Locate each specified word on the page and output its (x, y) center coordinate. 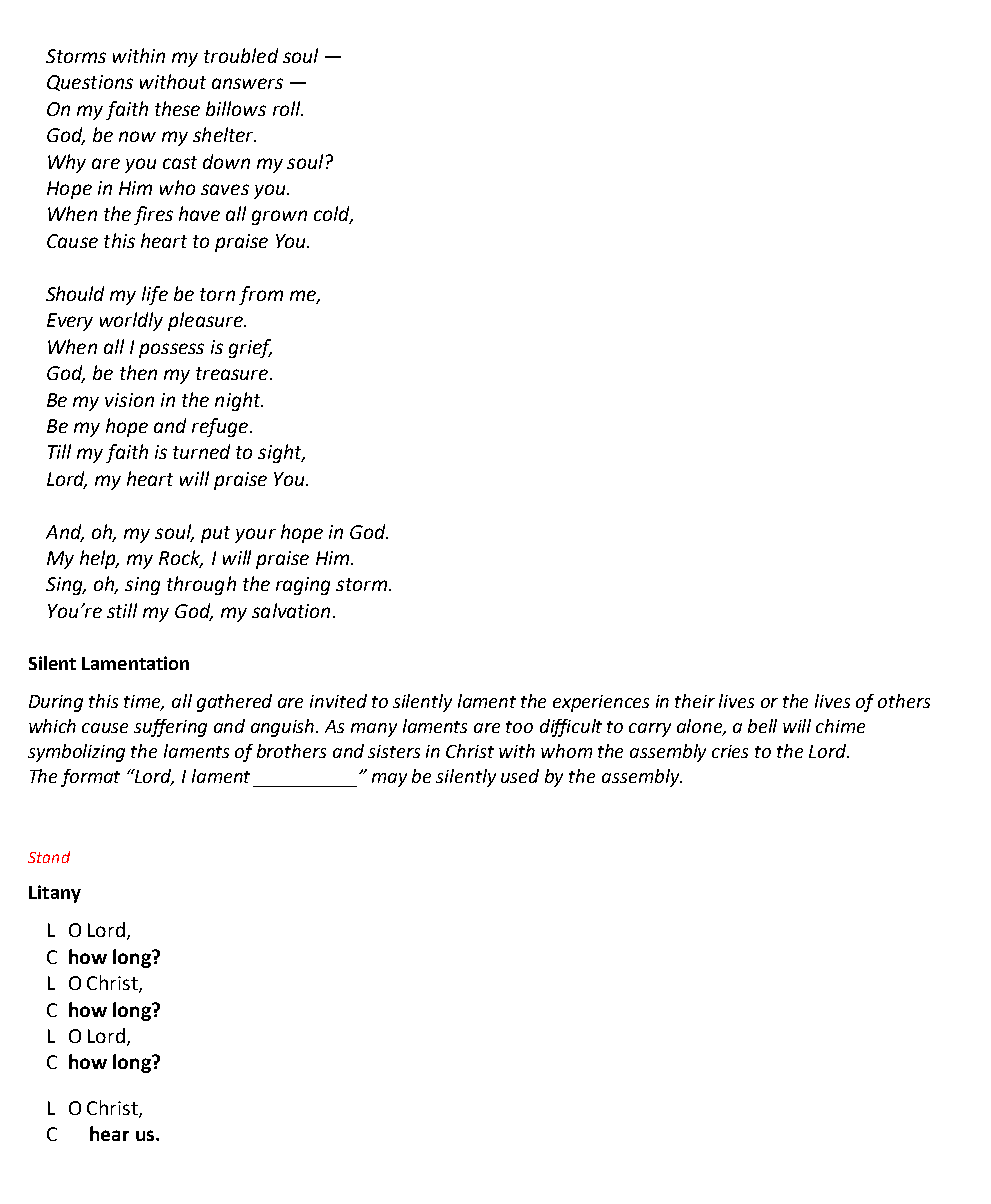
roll (288, 108)
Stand (49, 857)
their (695, 701)
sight (281, 453)
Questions (90, 83)
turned (201, 451)
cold (333, 215)
